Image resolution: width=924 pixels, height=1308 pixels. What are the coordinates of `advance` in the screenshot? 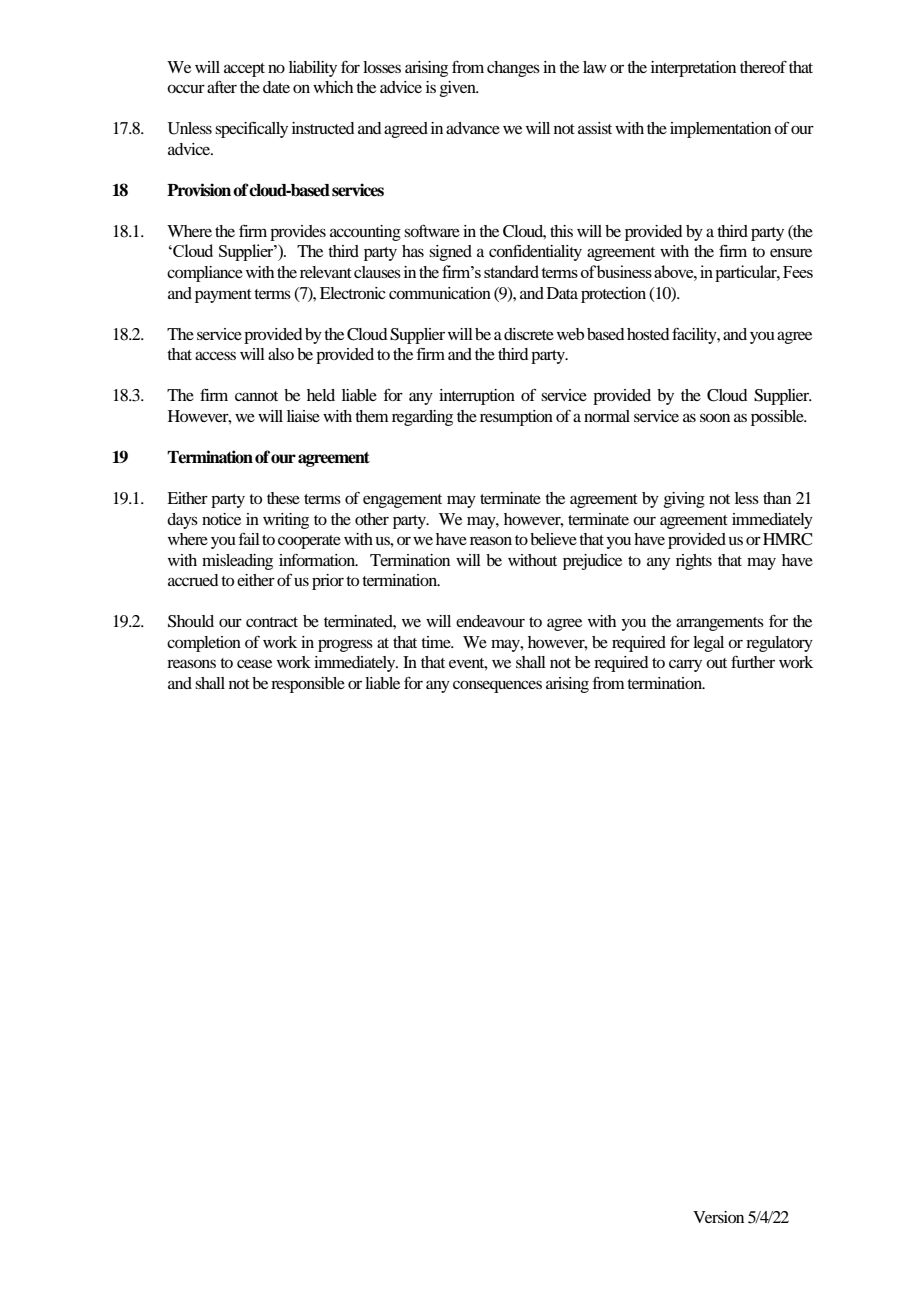 It's located at (473, 128).
